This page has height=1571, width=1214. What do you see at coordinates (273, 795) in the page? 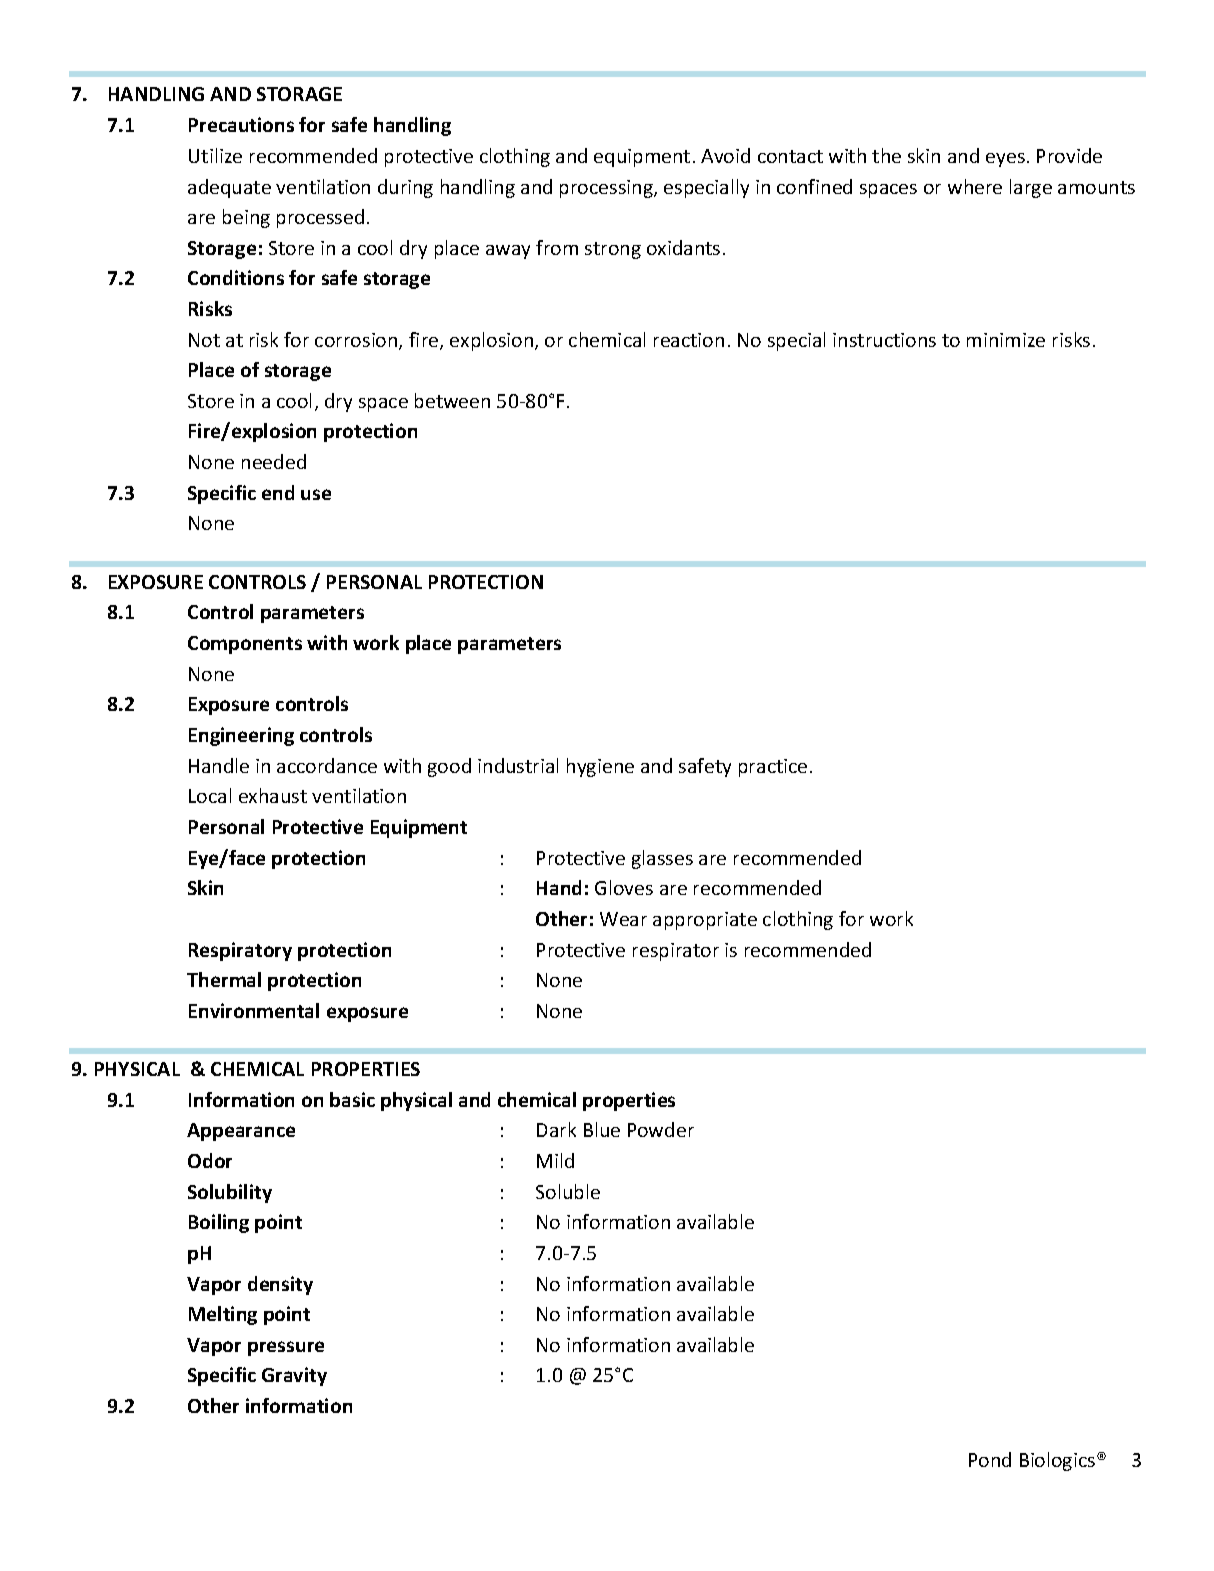
I see `exhaust` at bounding box center [273, 795].
